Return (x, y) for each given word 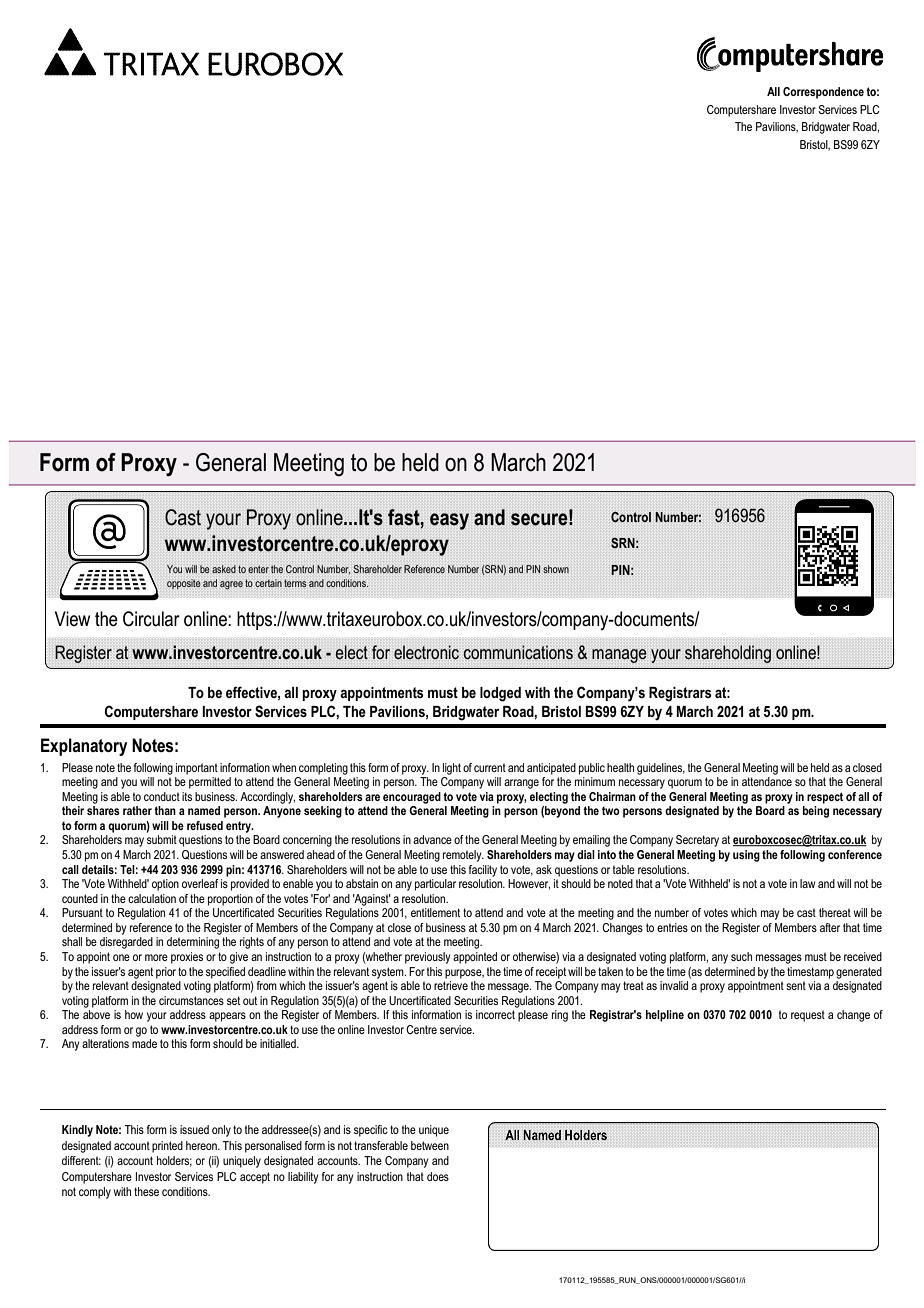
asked (224, 569)
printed (167, 1147)
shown (556, 569)
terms (295, 583)
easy (449, 521)
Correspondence (823, 93)
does (438, 1176)
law (807, 883)
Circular (151, 619)
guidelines (661, 769)
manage (619, 656)
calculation (152, 898)
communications (518, 652)
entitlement (435, 912)
